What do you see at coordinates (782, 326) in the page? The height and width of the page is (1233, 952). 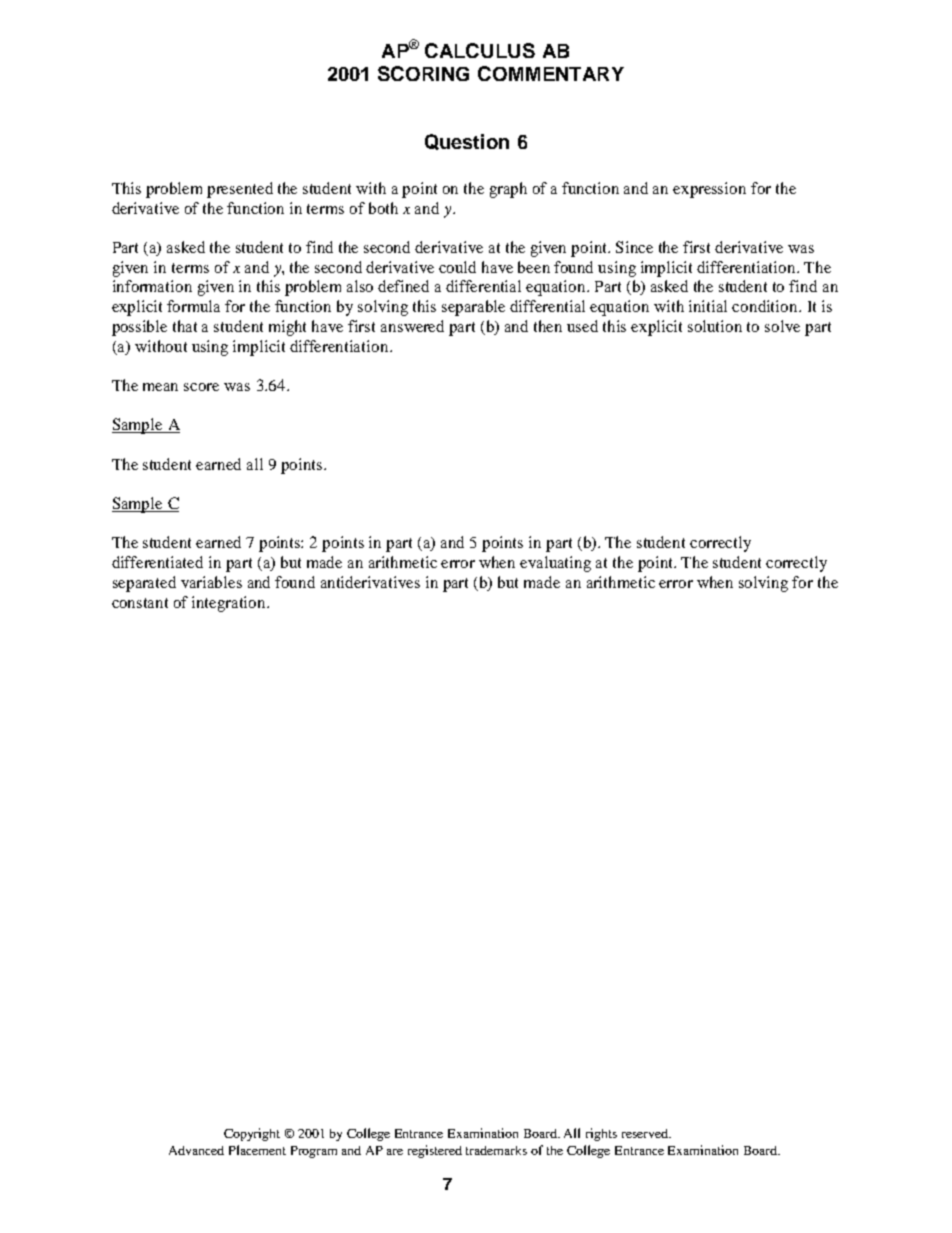 I see `solve` at bounding box center [782, 326].
